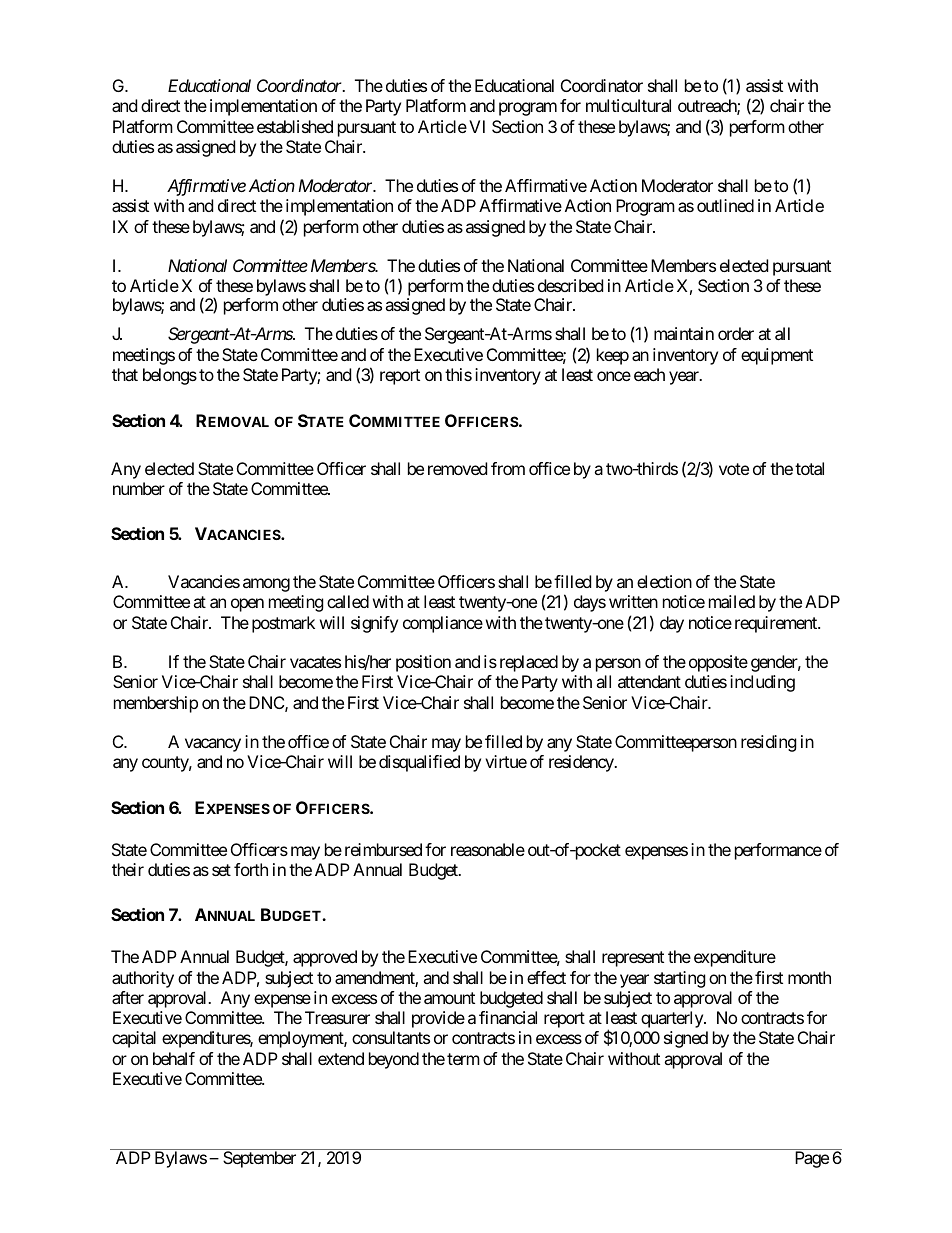  I want to click on compliance, so click(443, 624).
